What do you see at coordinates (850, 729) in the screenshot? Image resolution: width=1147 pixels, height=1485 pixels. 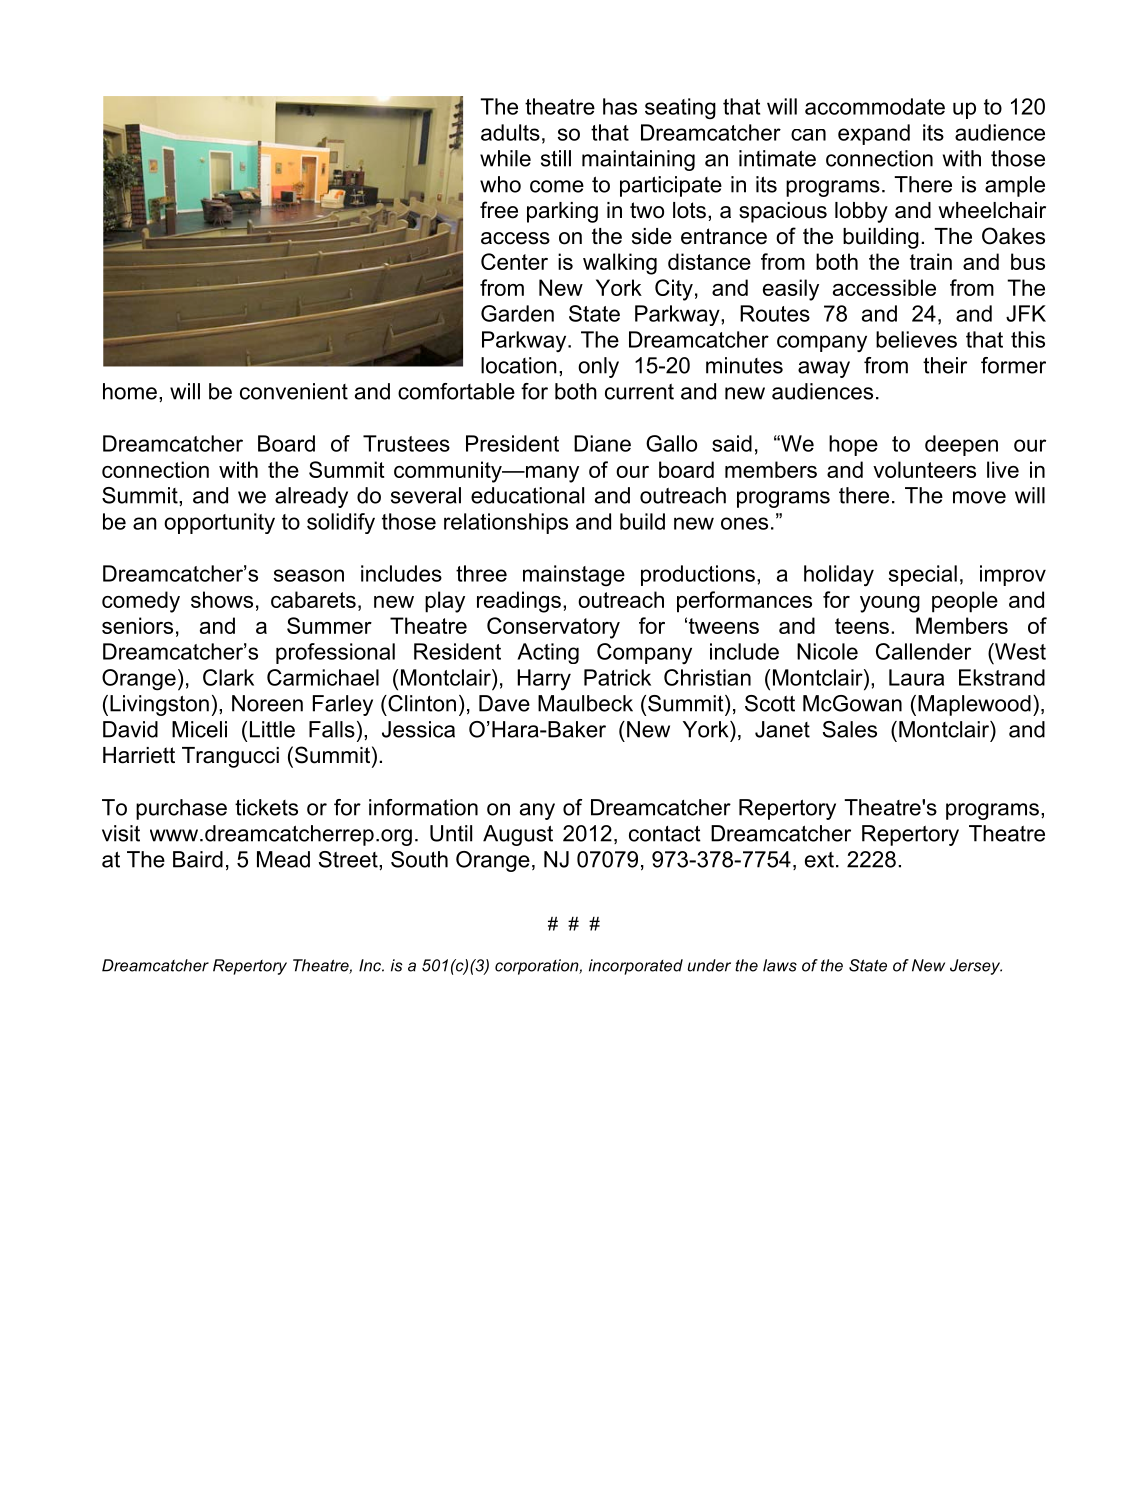 I see `Sales` at bounding box center [850, 729].
